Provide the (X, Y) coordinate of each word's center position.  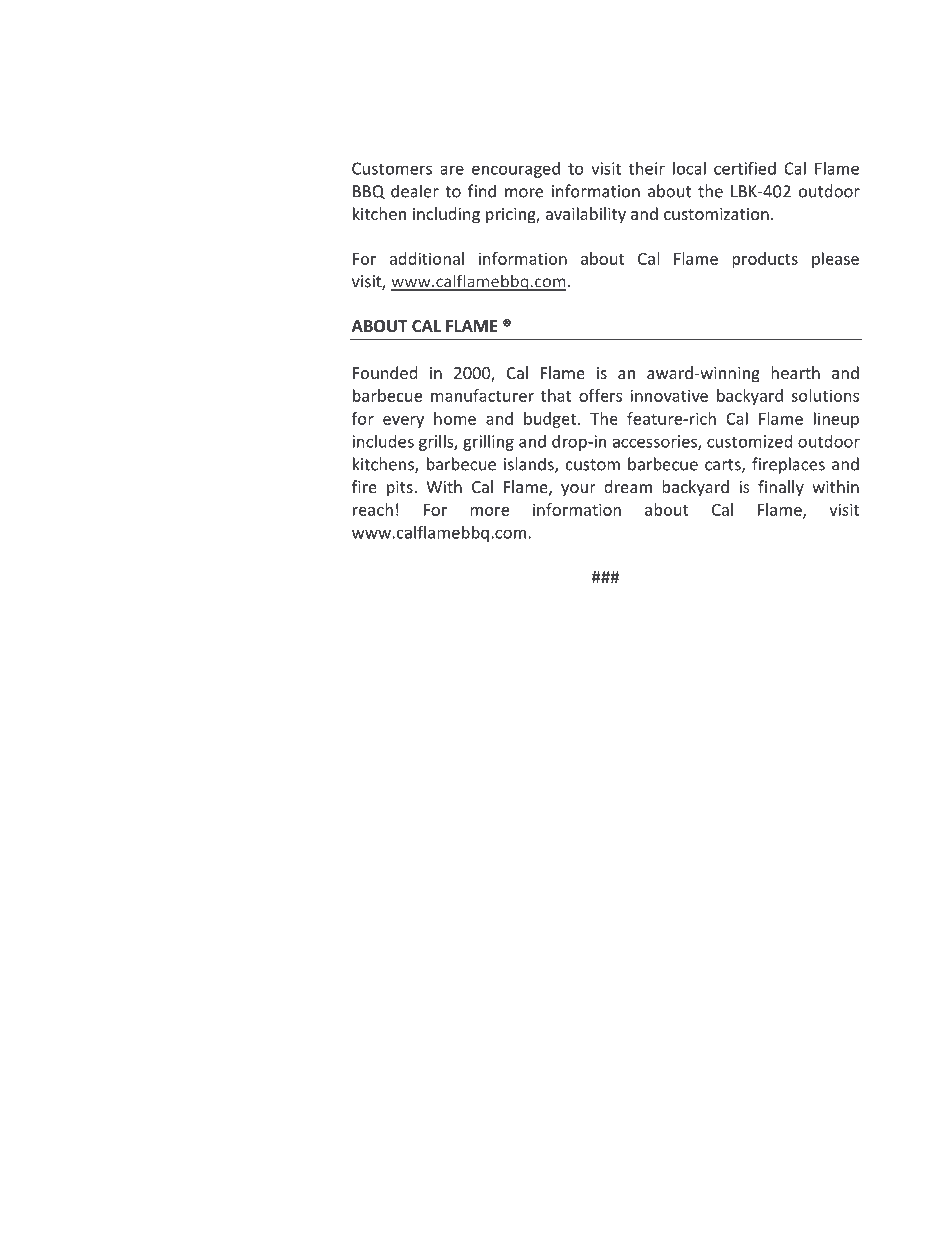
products (765, 260)
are (452, 170)
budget (551, 420)
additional (427, 258)
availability (586, 215)
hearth (795, 372)
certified (745, 168)
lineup (836, 420)
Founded (385, 372)
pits (401, 489)
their (647, 168)
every (403, 422)
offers (600, 395)
